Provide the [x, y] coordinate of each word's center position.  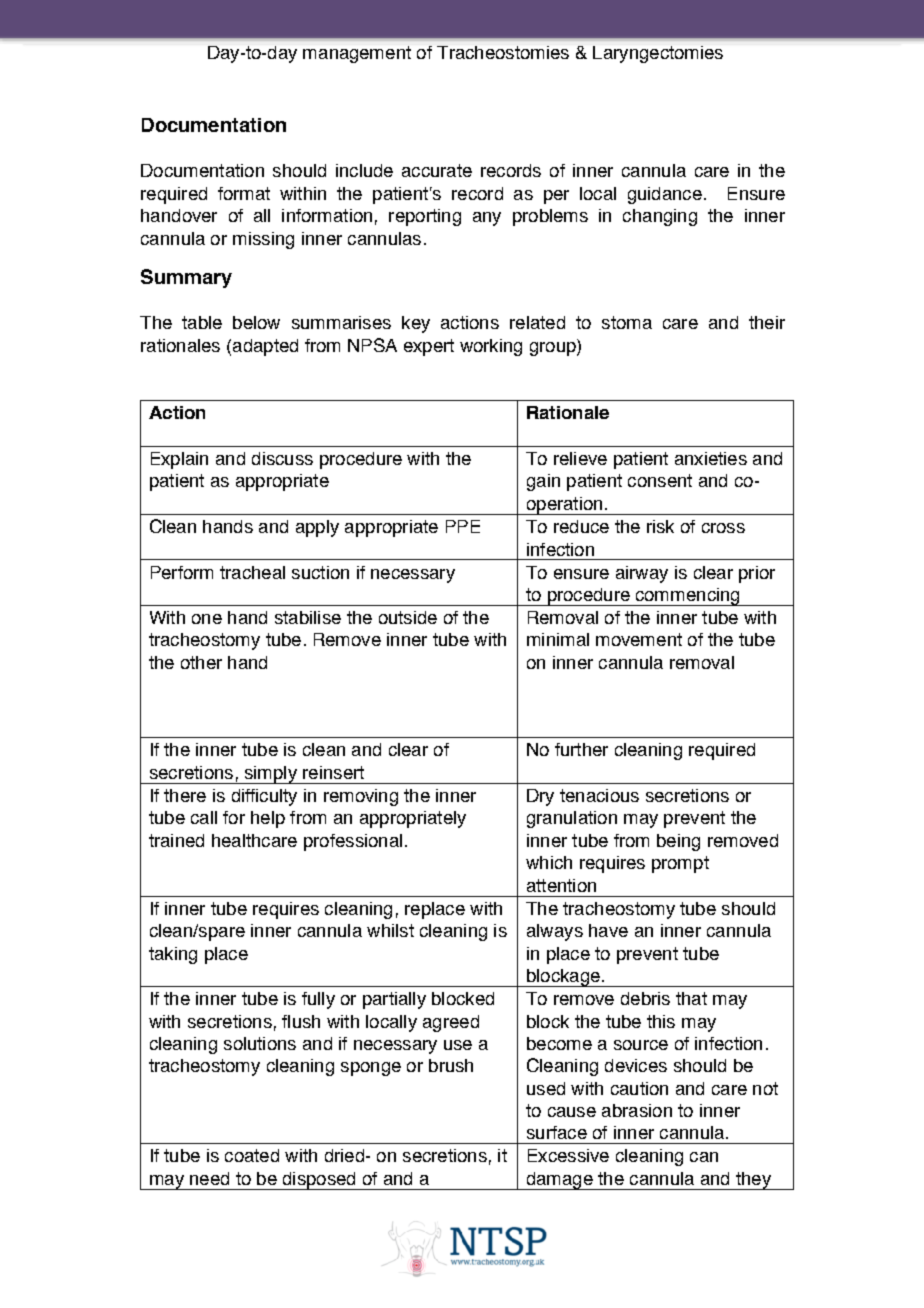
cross [723, 528]
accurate [437, 170]
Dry [540, 797]
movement [639, 639]
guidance [665, 195]
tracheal [252, 572]
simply [270, 775]
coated [252, 1155]
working [491, 347]
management [357, 54]
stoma [627, 322]
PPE [463, 526]
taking [173, 955]
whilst [390, 930]
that [691, 998]
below [256, 322]
